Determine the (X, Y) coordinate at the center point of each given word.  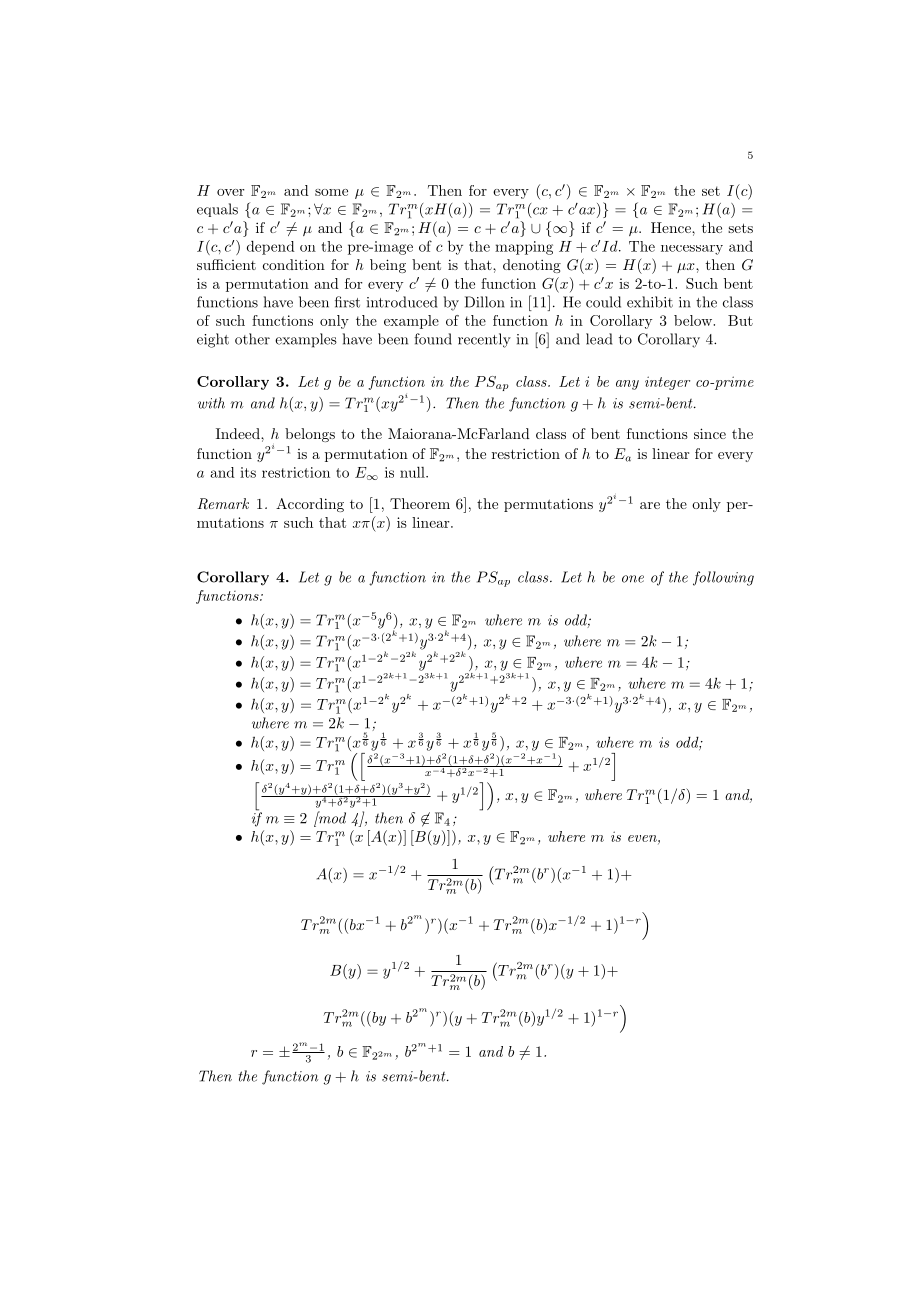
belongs (310, 435)
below (694, 320)
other (252, 339)
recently (484, 340)
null (413, 472)
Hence (672, 227)
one (633, 579)
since (710, 433)
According (310, 505)
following (723, 578)
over (231, 192)
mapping (524, 248)
